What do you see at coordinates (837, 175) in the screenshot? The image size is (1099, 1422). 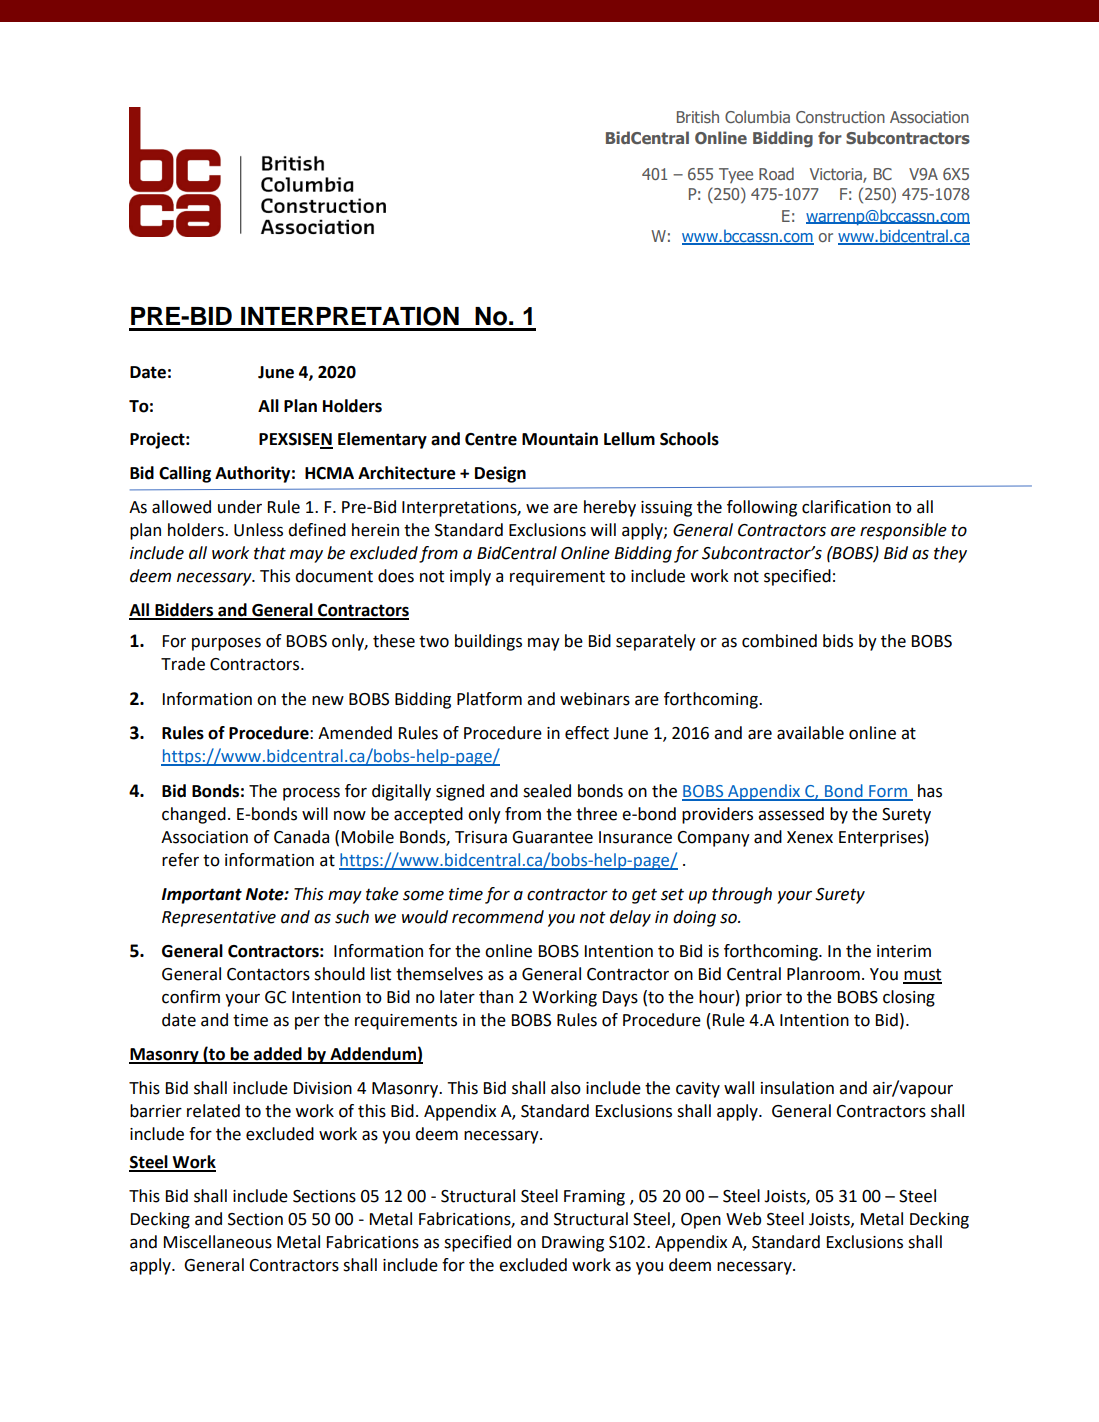 I see `Victoria` at bounding box center [837, 175].
